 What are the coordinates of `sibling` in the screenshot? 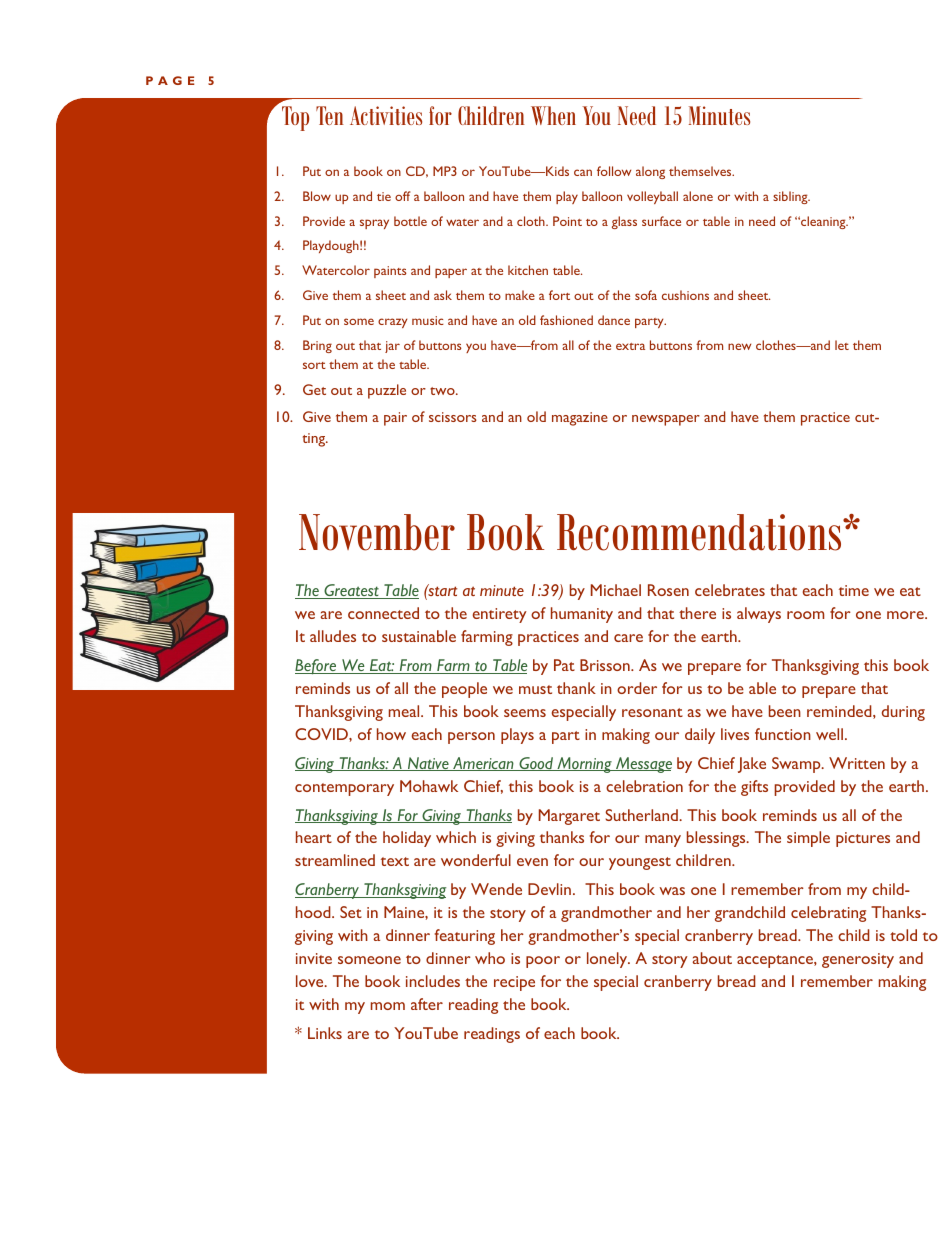 It's located at (791, 197).
